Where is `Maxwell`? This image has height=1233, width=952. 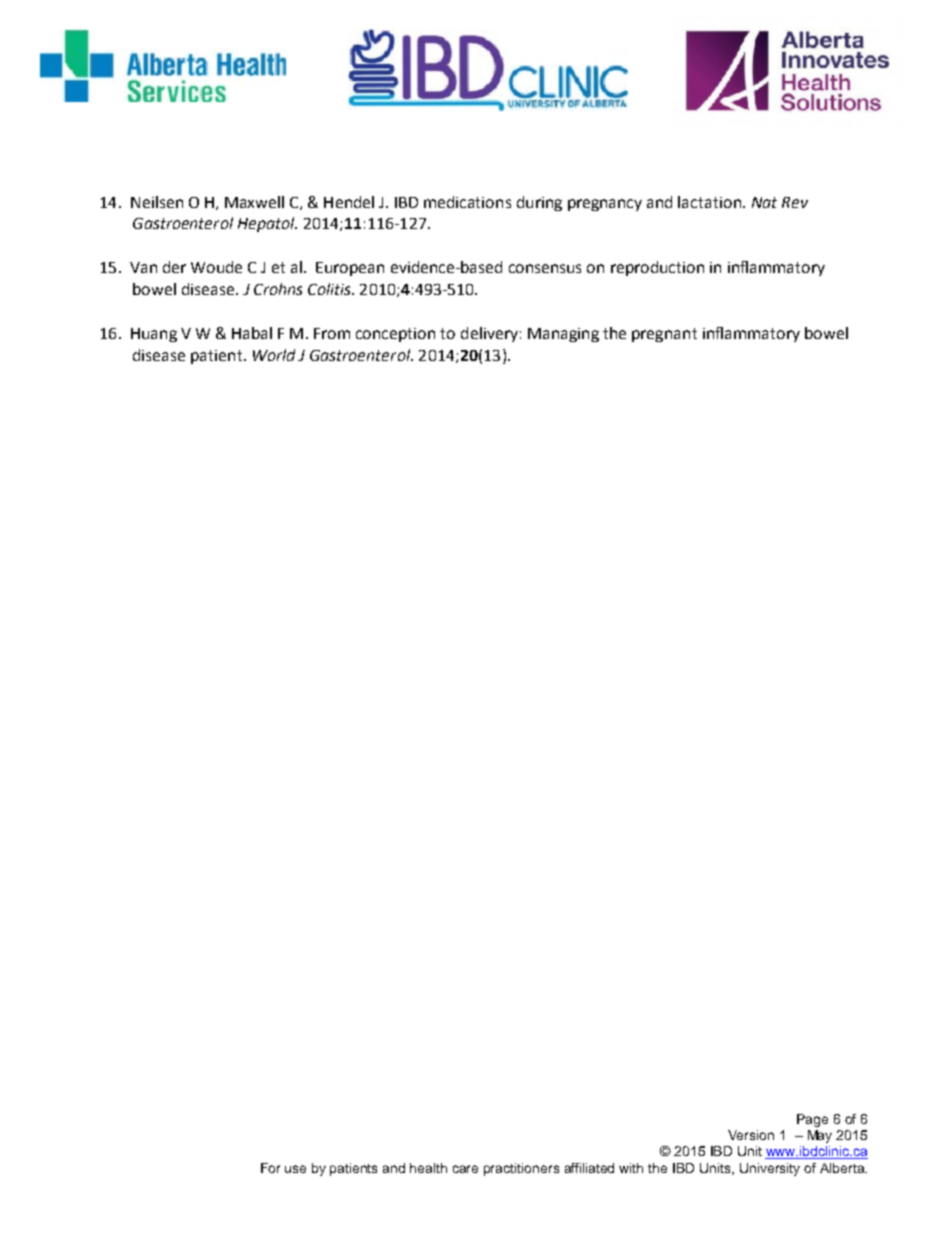
Maxwell is located at coordinates (254, 202).
